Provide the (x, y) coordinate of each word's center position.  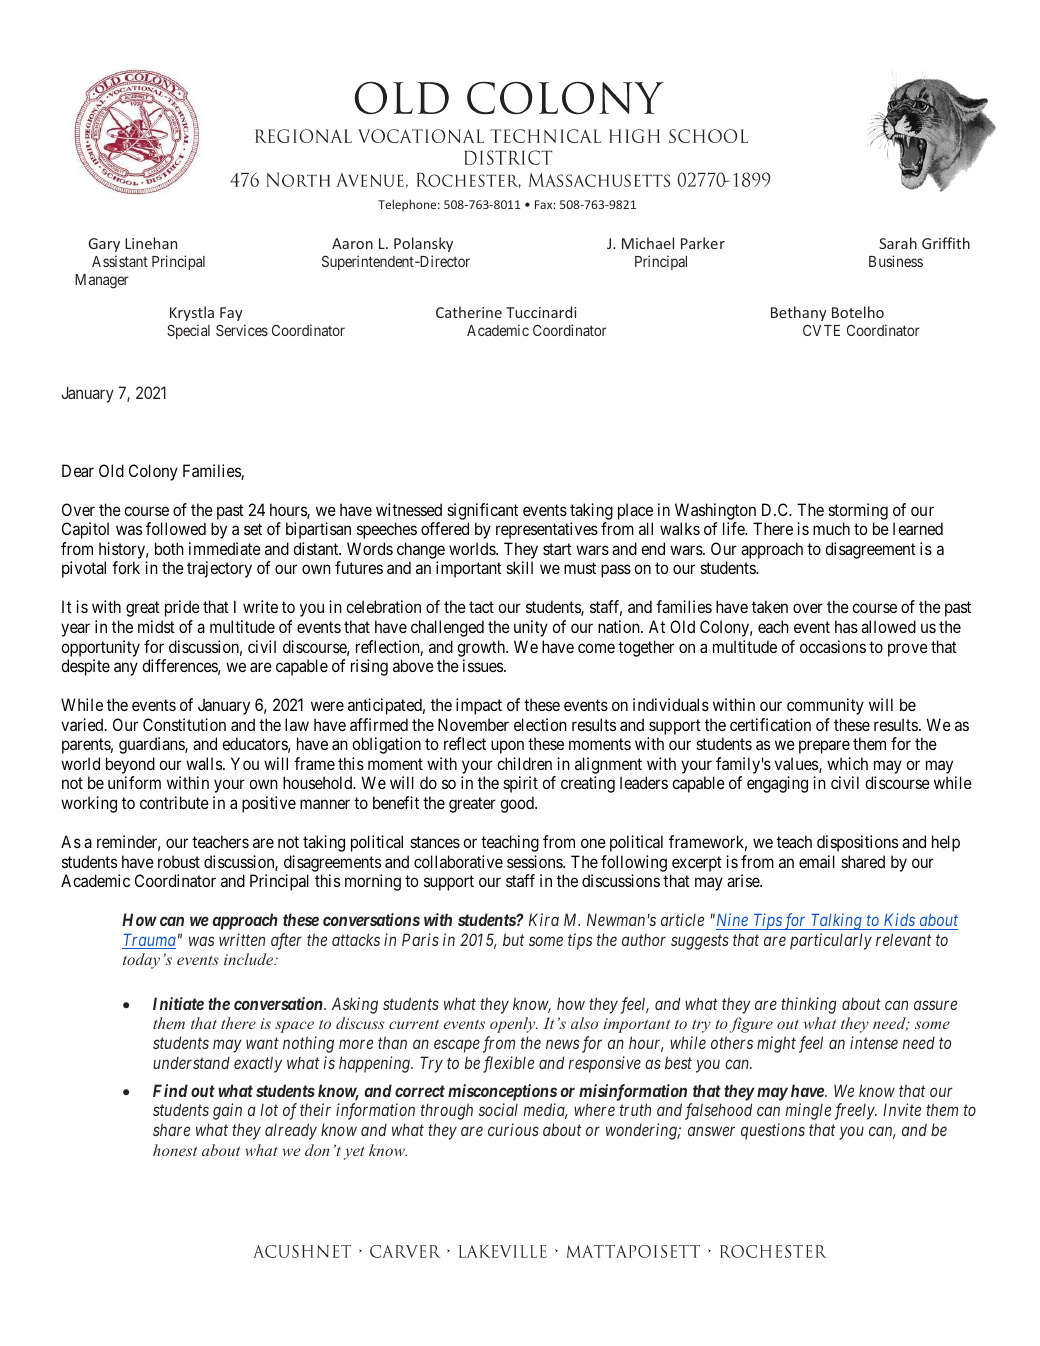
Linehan (151, 243)
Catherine (469, 312)
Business (896, 261)
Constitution (184, 724)
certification (770, 724)
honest (175, 1150)
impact (479, 706)
